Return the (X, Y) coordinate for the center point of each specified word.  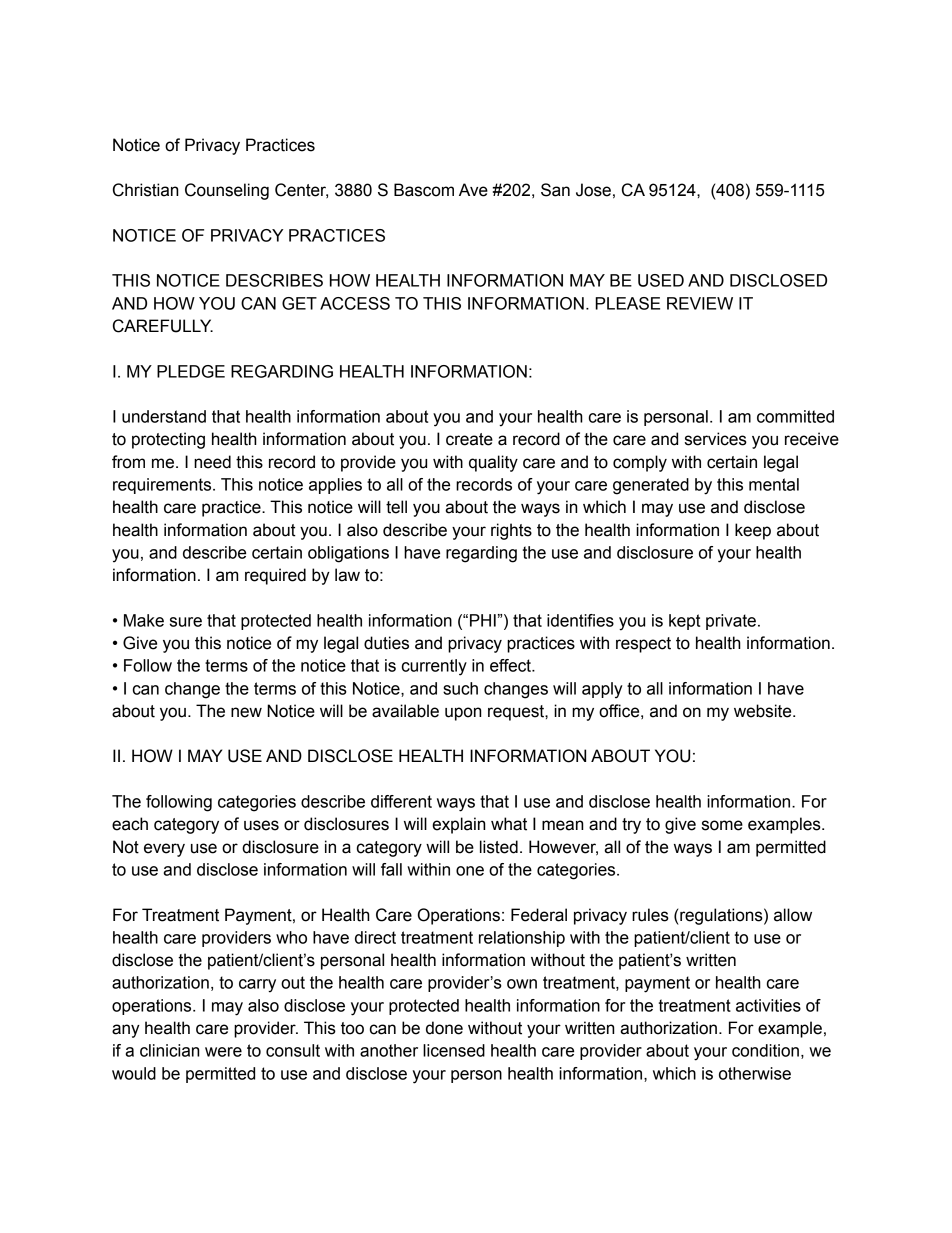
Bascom (424, 190)
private (731, 622)
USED (661, 280)
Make (144, 620)
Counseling (227, 191)
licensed (454, 1050)
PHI (483, 620)
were (223, 1052)
